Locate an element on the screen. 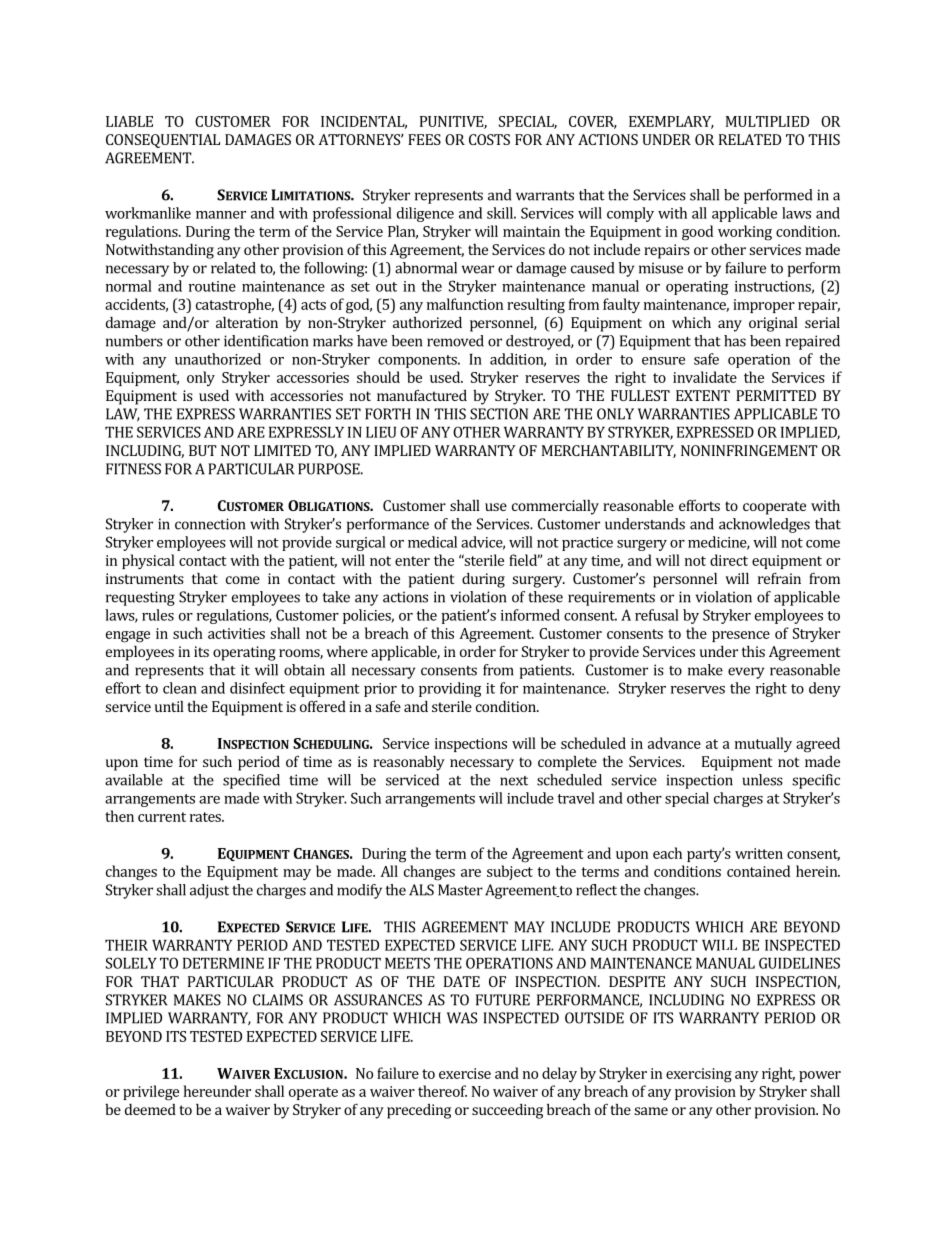 This screenshot has height=1233, width=952. MULTIPLIED is located at coordinates (767, 121).
